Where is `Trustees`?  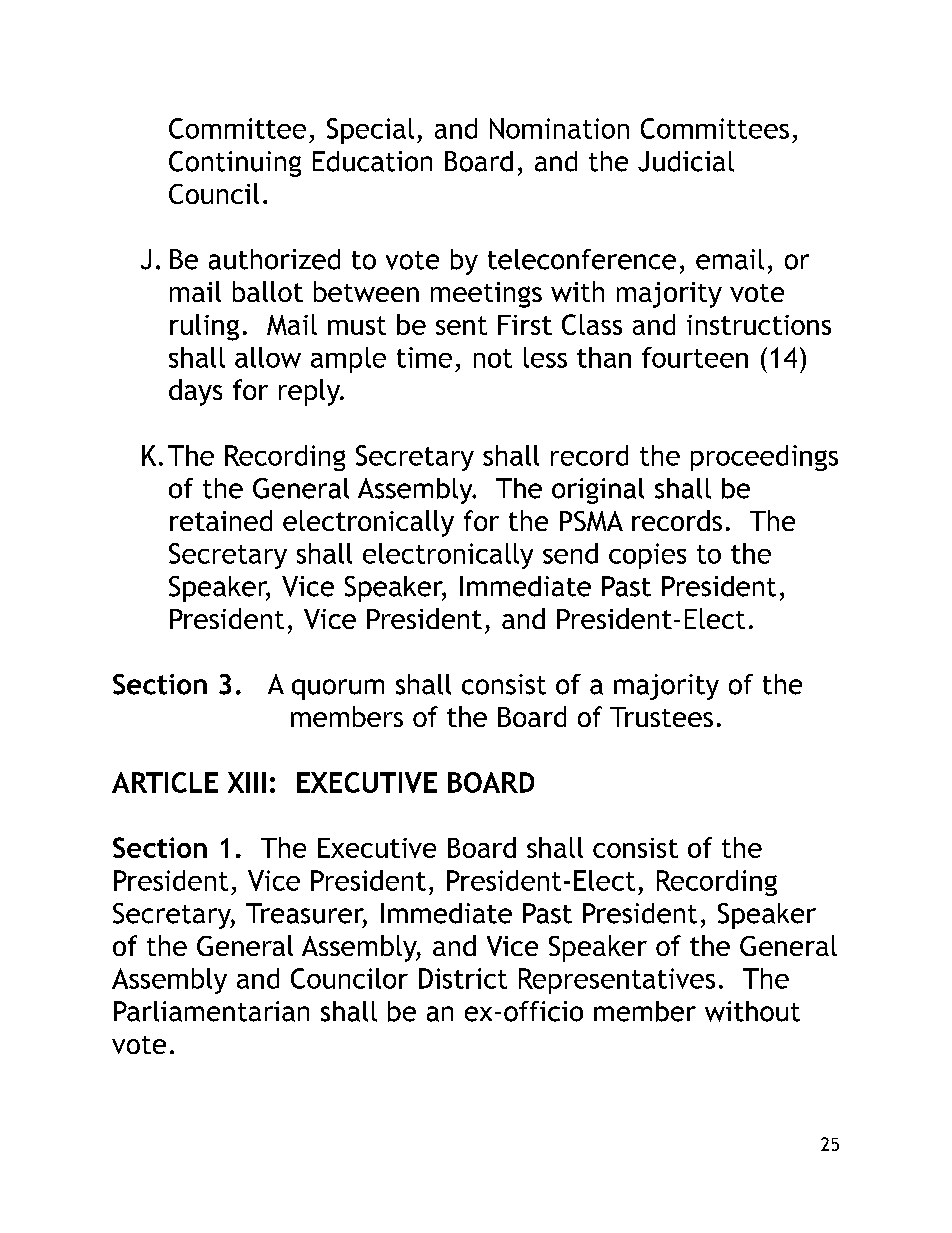
Trustees is located at coordinates (661, 717).
